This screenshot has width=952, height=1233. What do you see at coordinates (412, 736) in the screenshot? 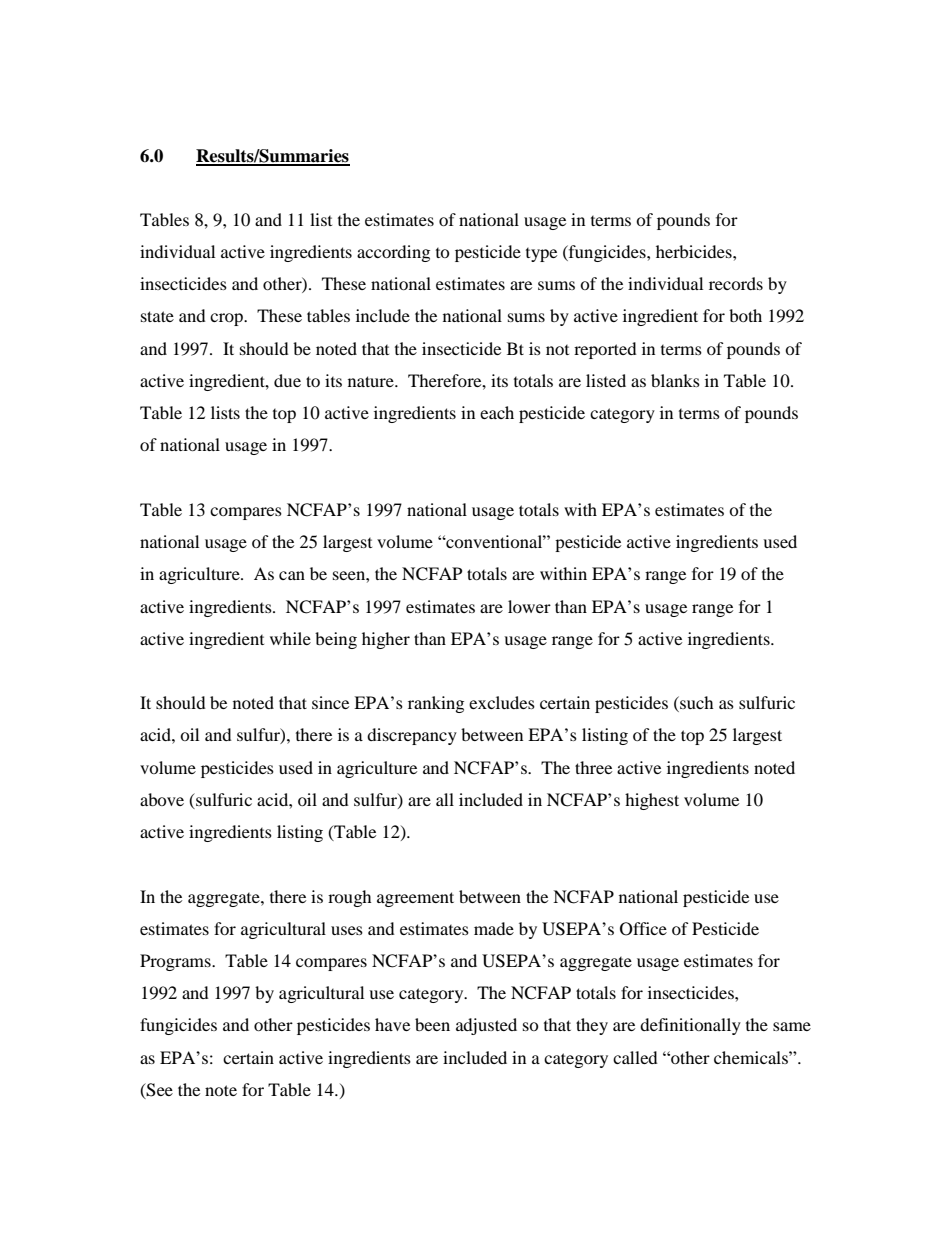
I see `discrepancy` at bounding box center [412, 736].
